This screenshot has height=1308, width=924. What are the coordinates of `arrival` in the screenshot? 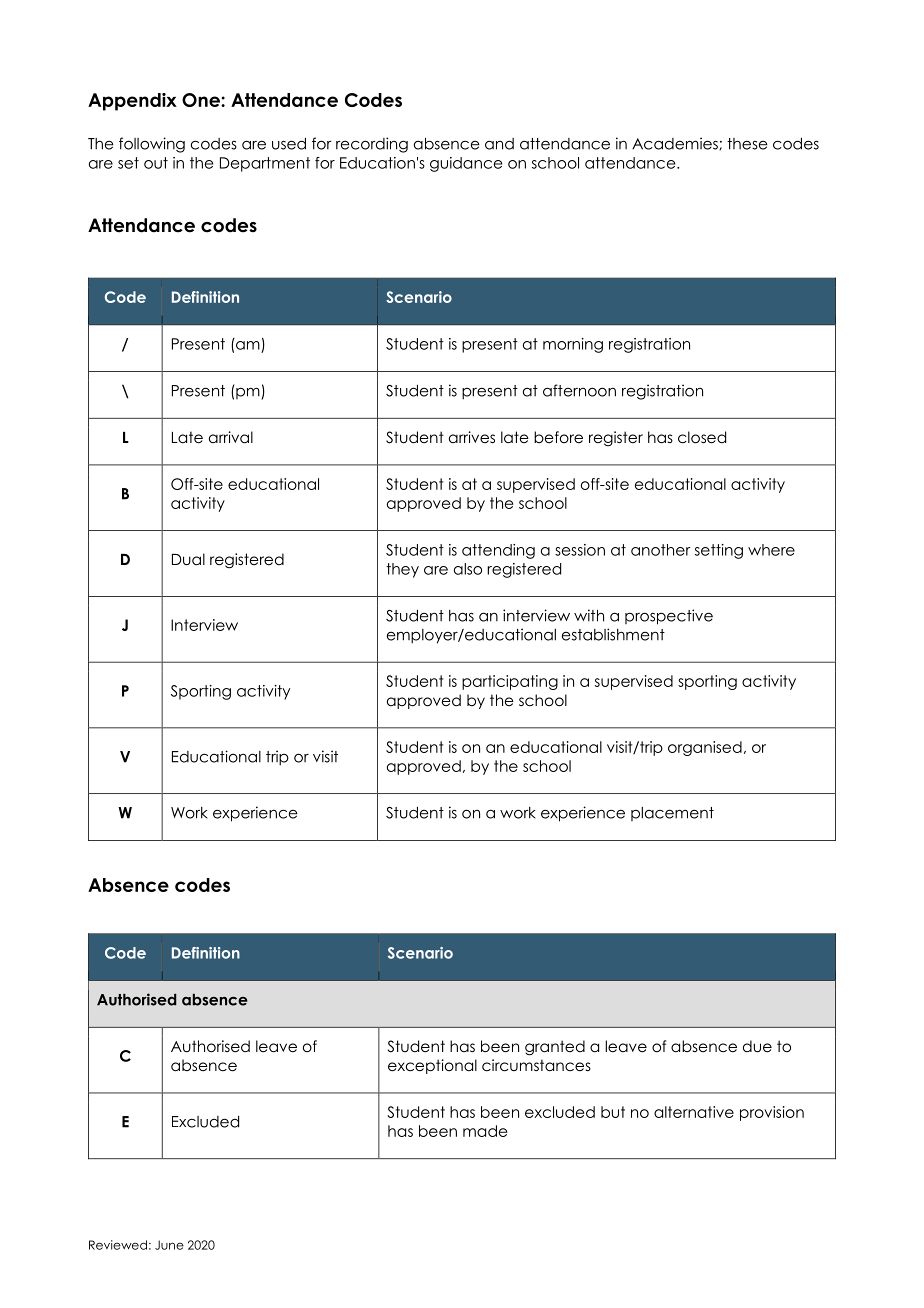 It's located at (231, 437).
